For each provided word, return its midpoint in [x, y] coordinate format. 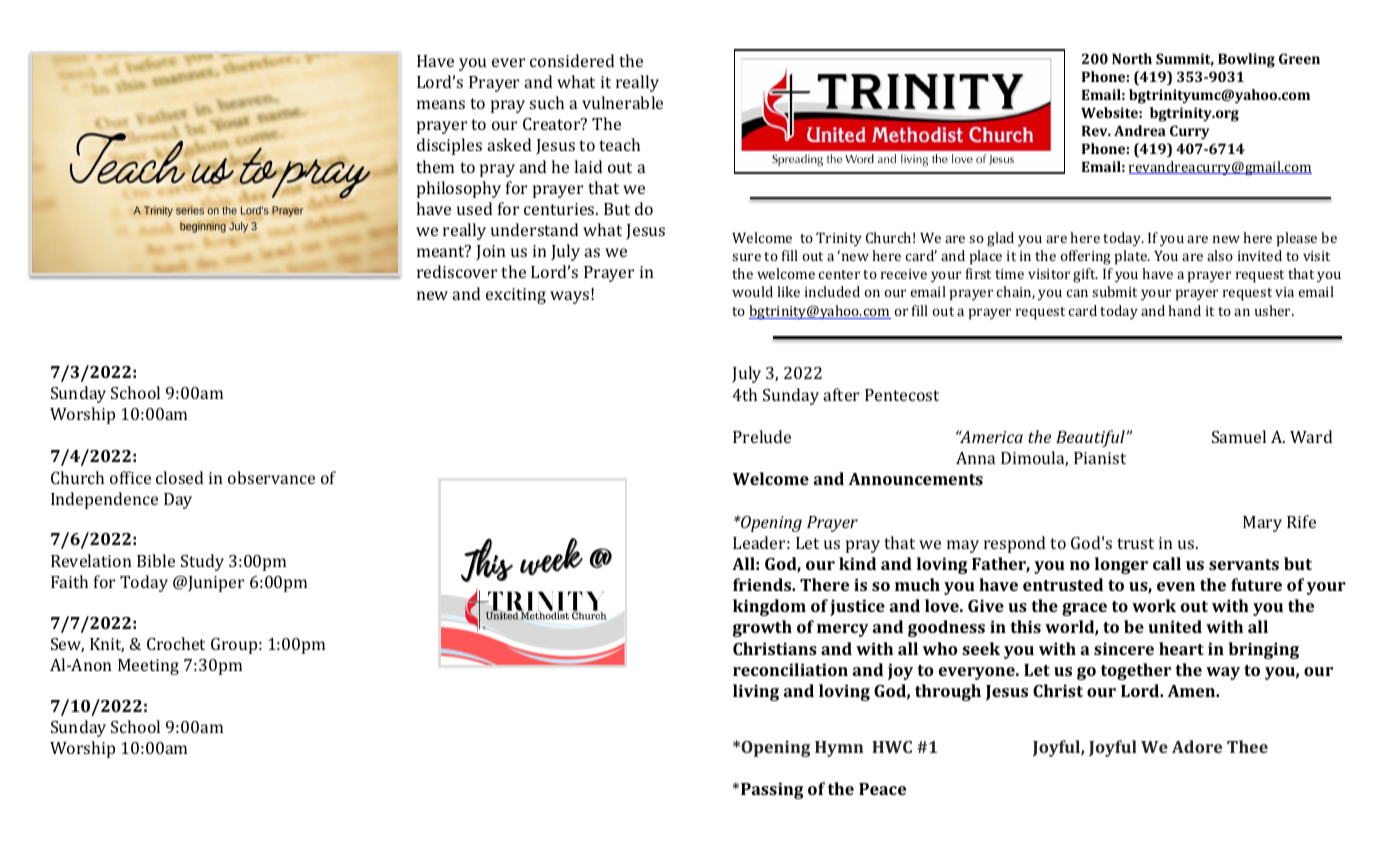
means [441, 104]
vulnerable [622, 102]
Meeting [148, 667]
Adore [1197, 746]
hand [1184, 310]
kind [857, 563]
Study [202, 562]
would [752, 291]
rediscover [457, 271]
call [1167, 563]
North [1132, 58]
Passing [772, 790]
